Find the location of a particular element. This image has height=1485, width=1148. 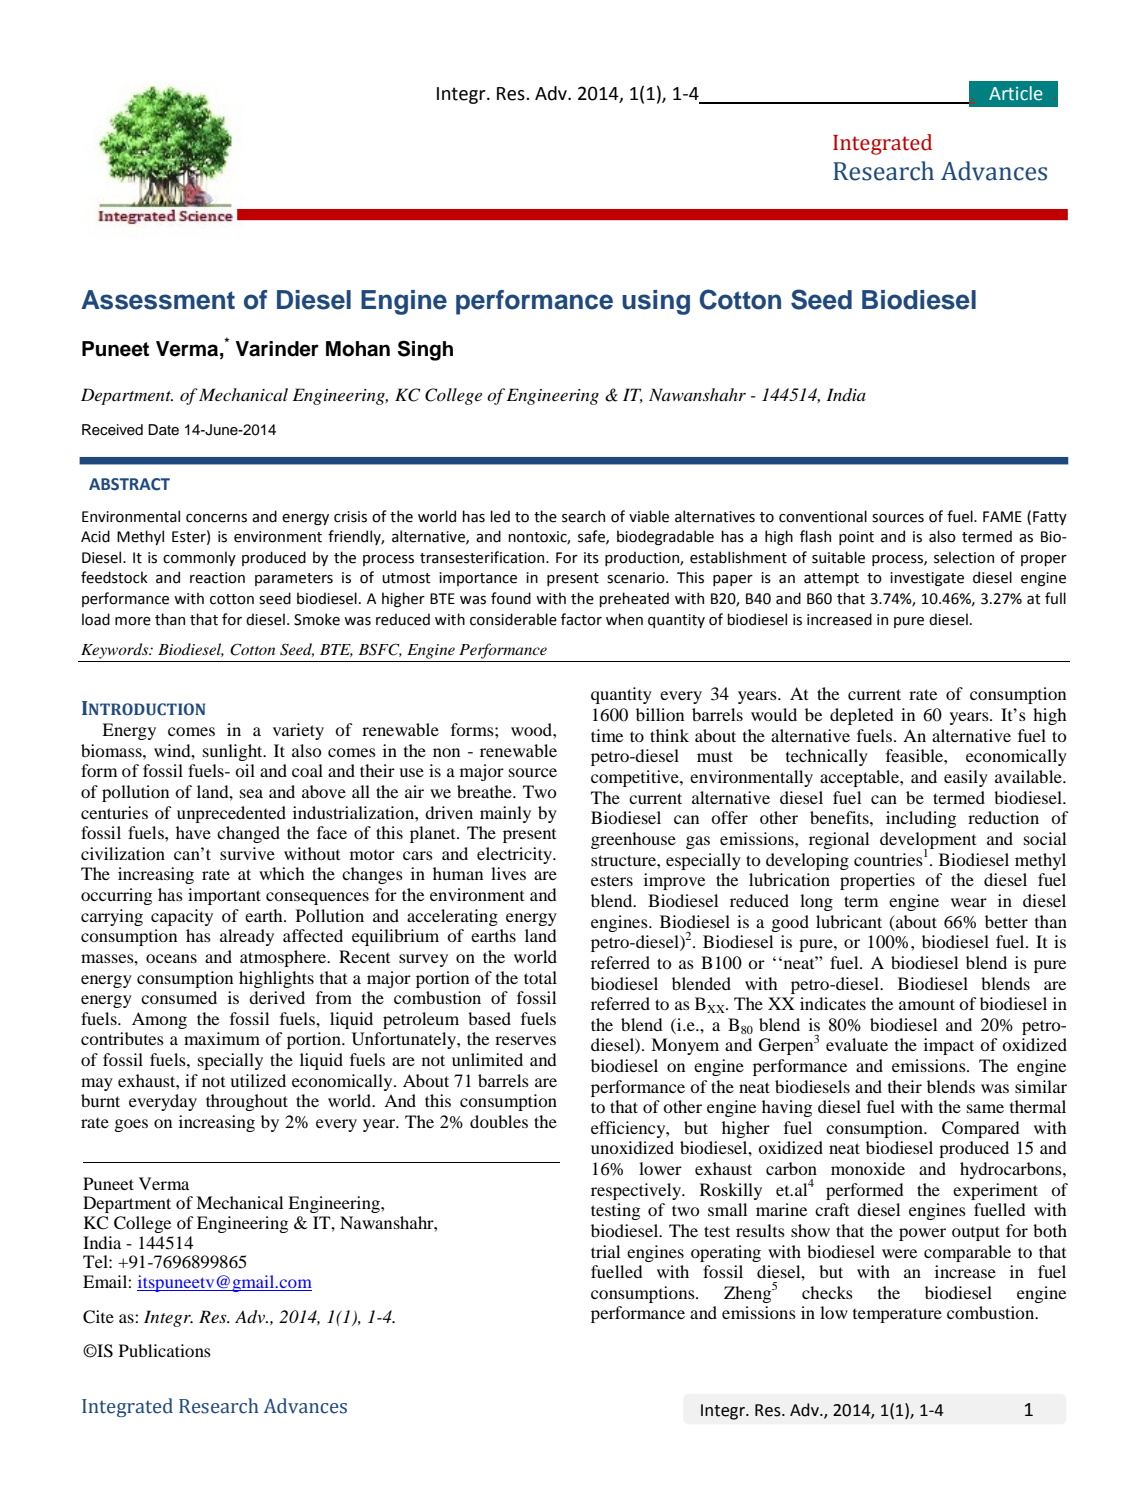

Article is located at coordinates (1016, 93).
